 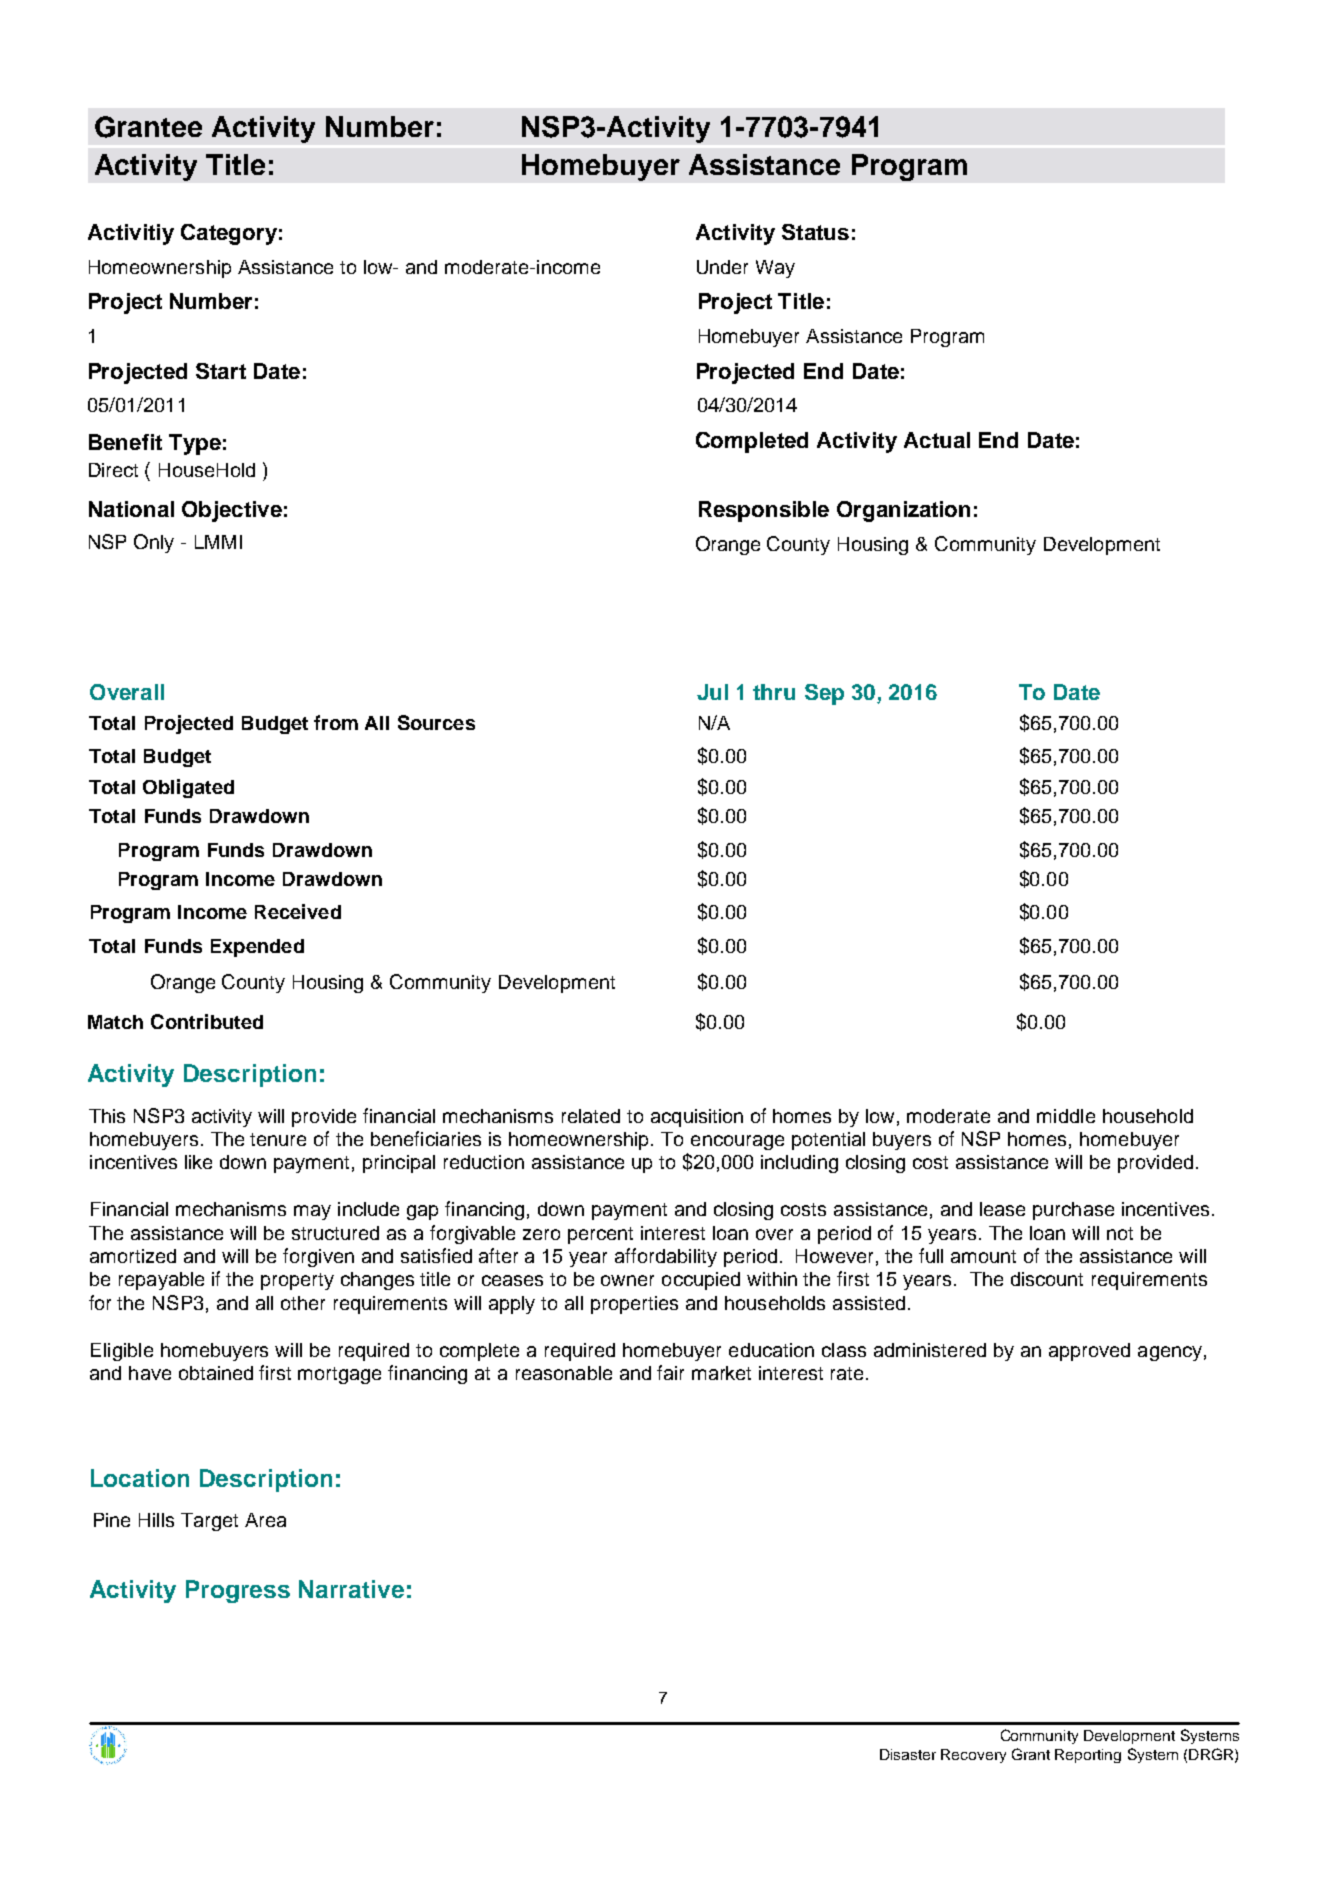 What do you see at coordinates (722, 267) in the image?
I see `Under` at bounding box center [722, 267].
